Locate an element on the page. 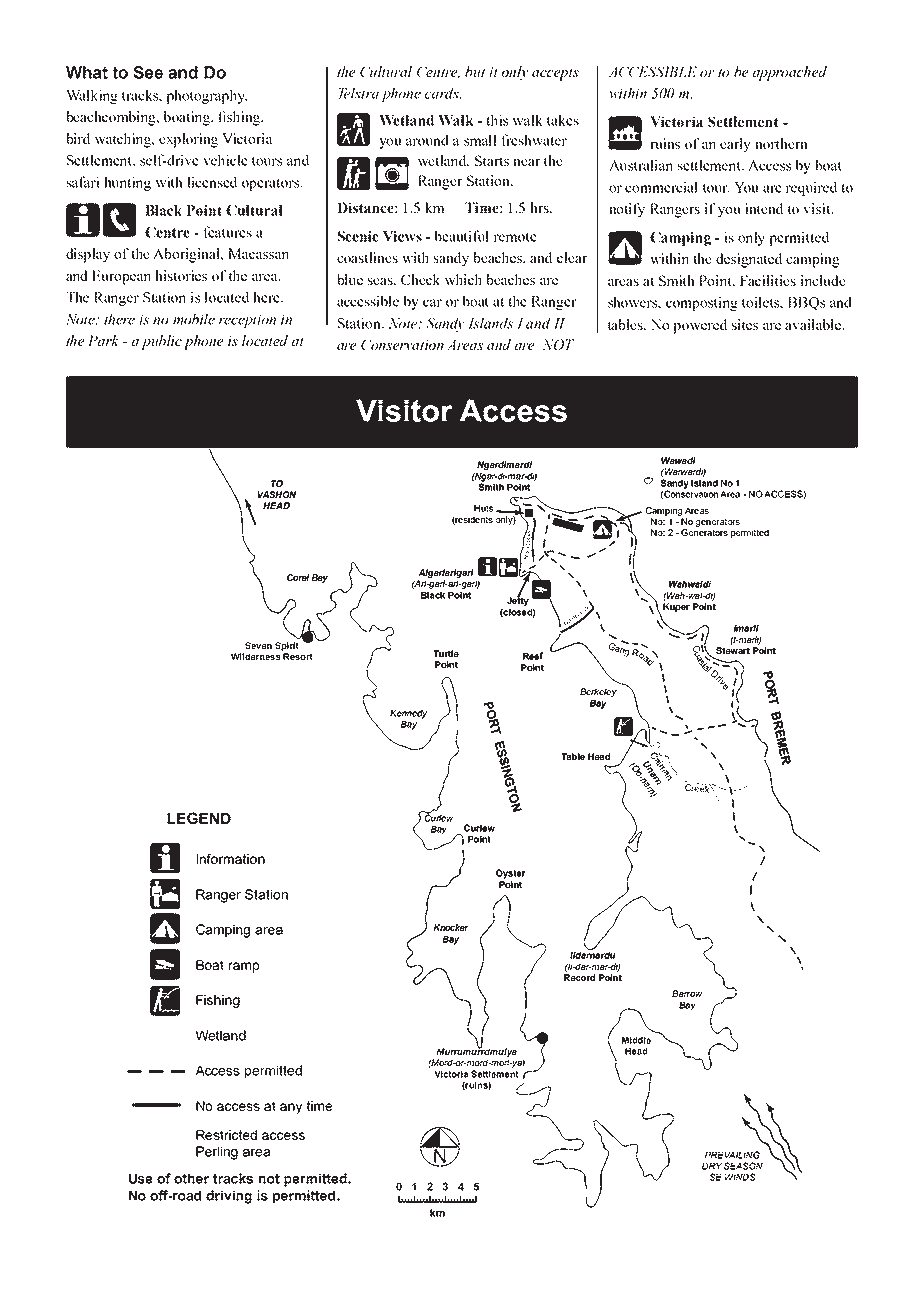  Jetty is located at coordinates (518, 600).
